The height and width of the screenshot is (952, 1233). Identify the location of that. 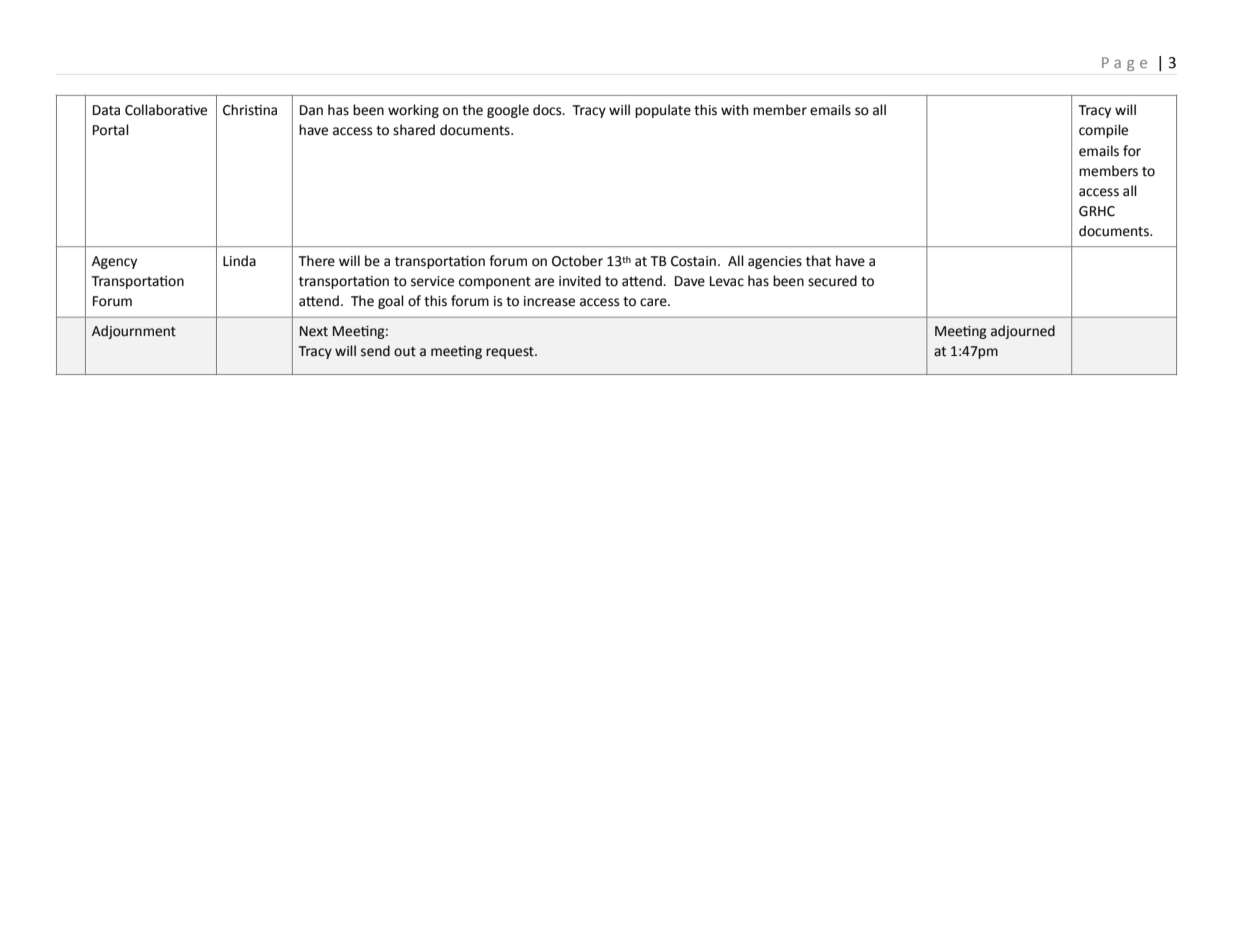
(818, 261).
